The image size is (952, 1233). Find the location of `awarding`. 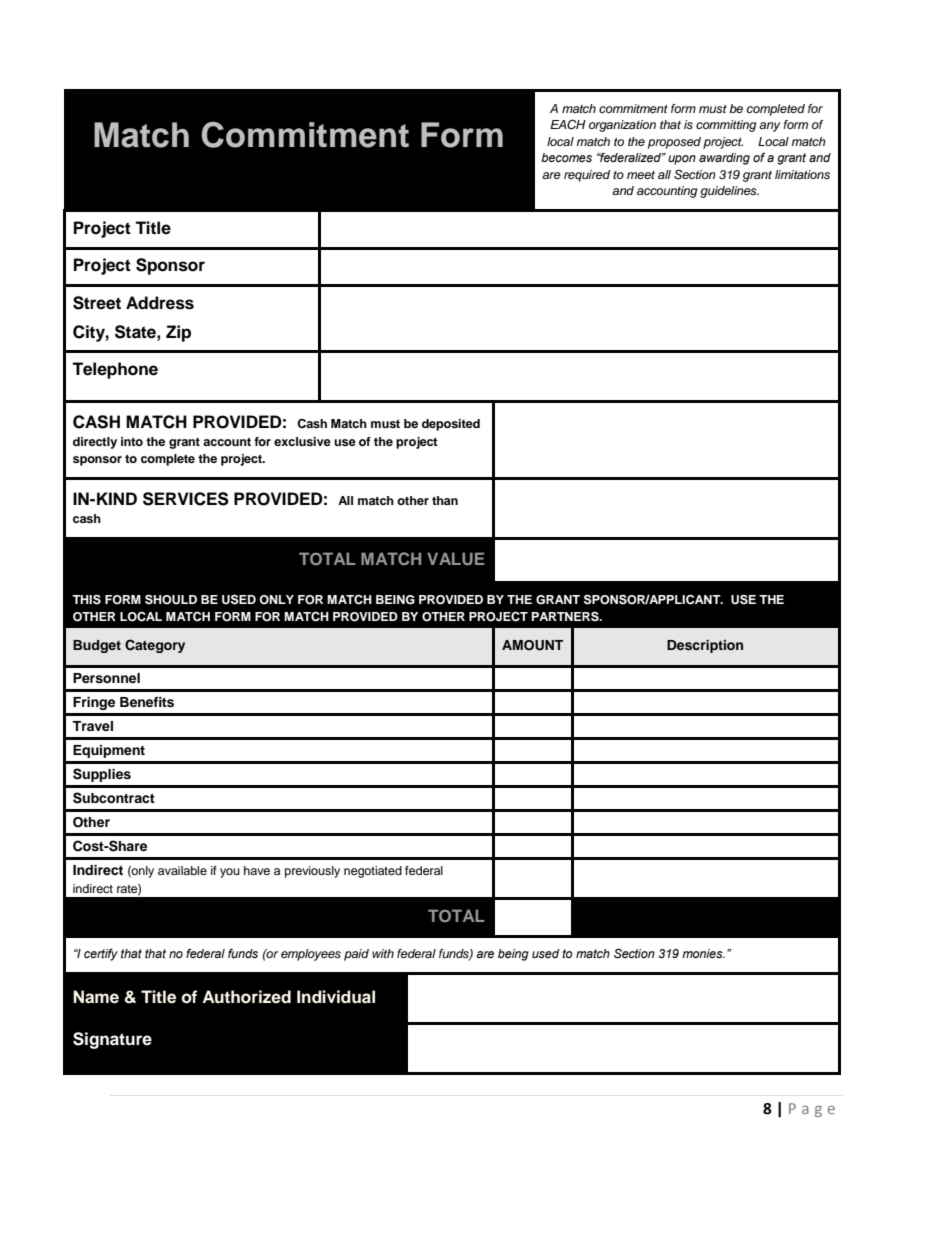

awarding is located at coordinates (724, 159).
